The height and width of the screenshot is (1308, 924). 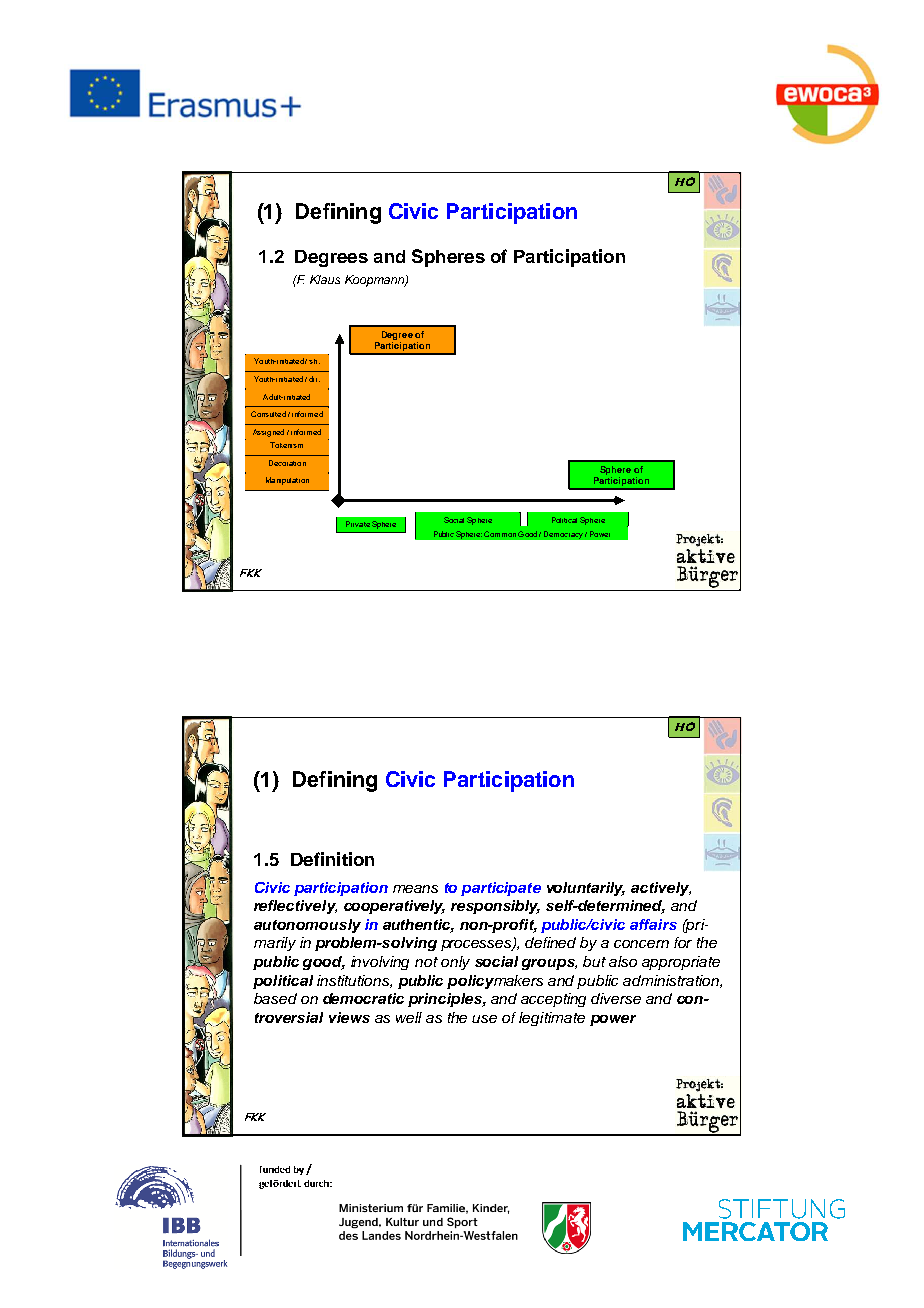 What do you see at coordinates (287, 481) in the screenshot?
I see `Manipulation` at bounding box center [287, 481].
